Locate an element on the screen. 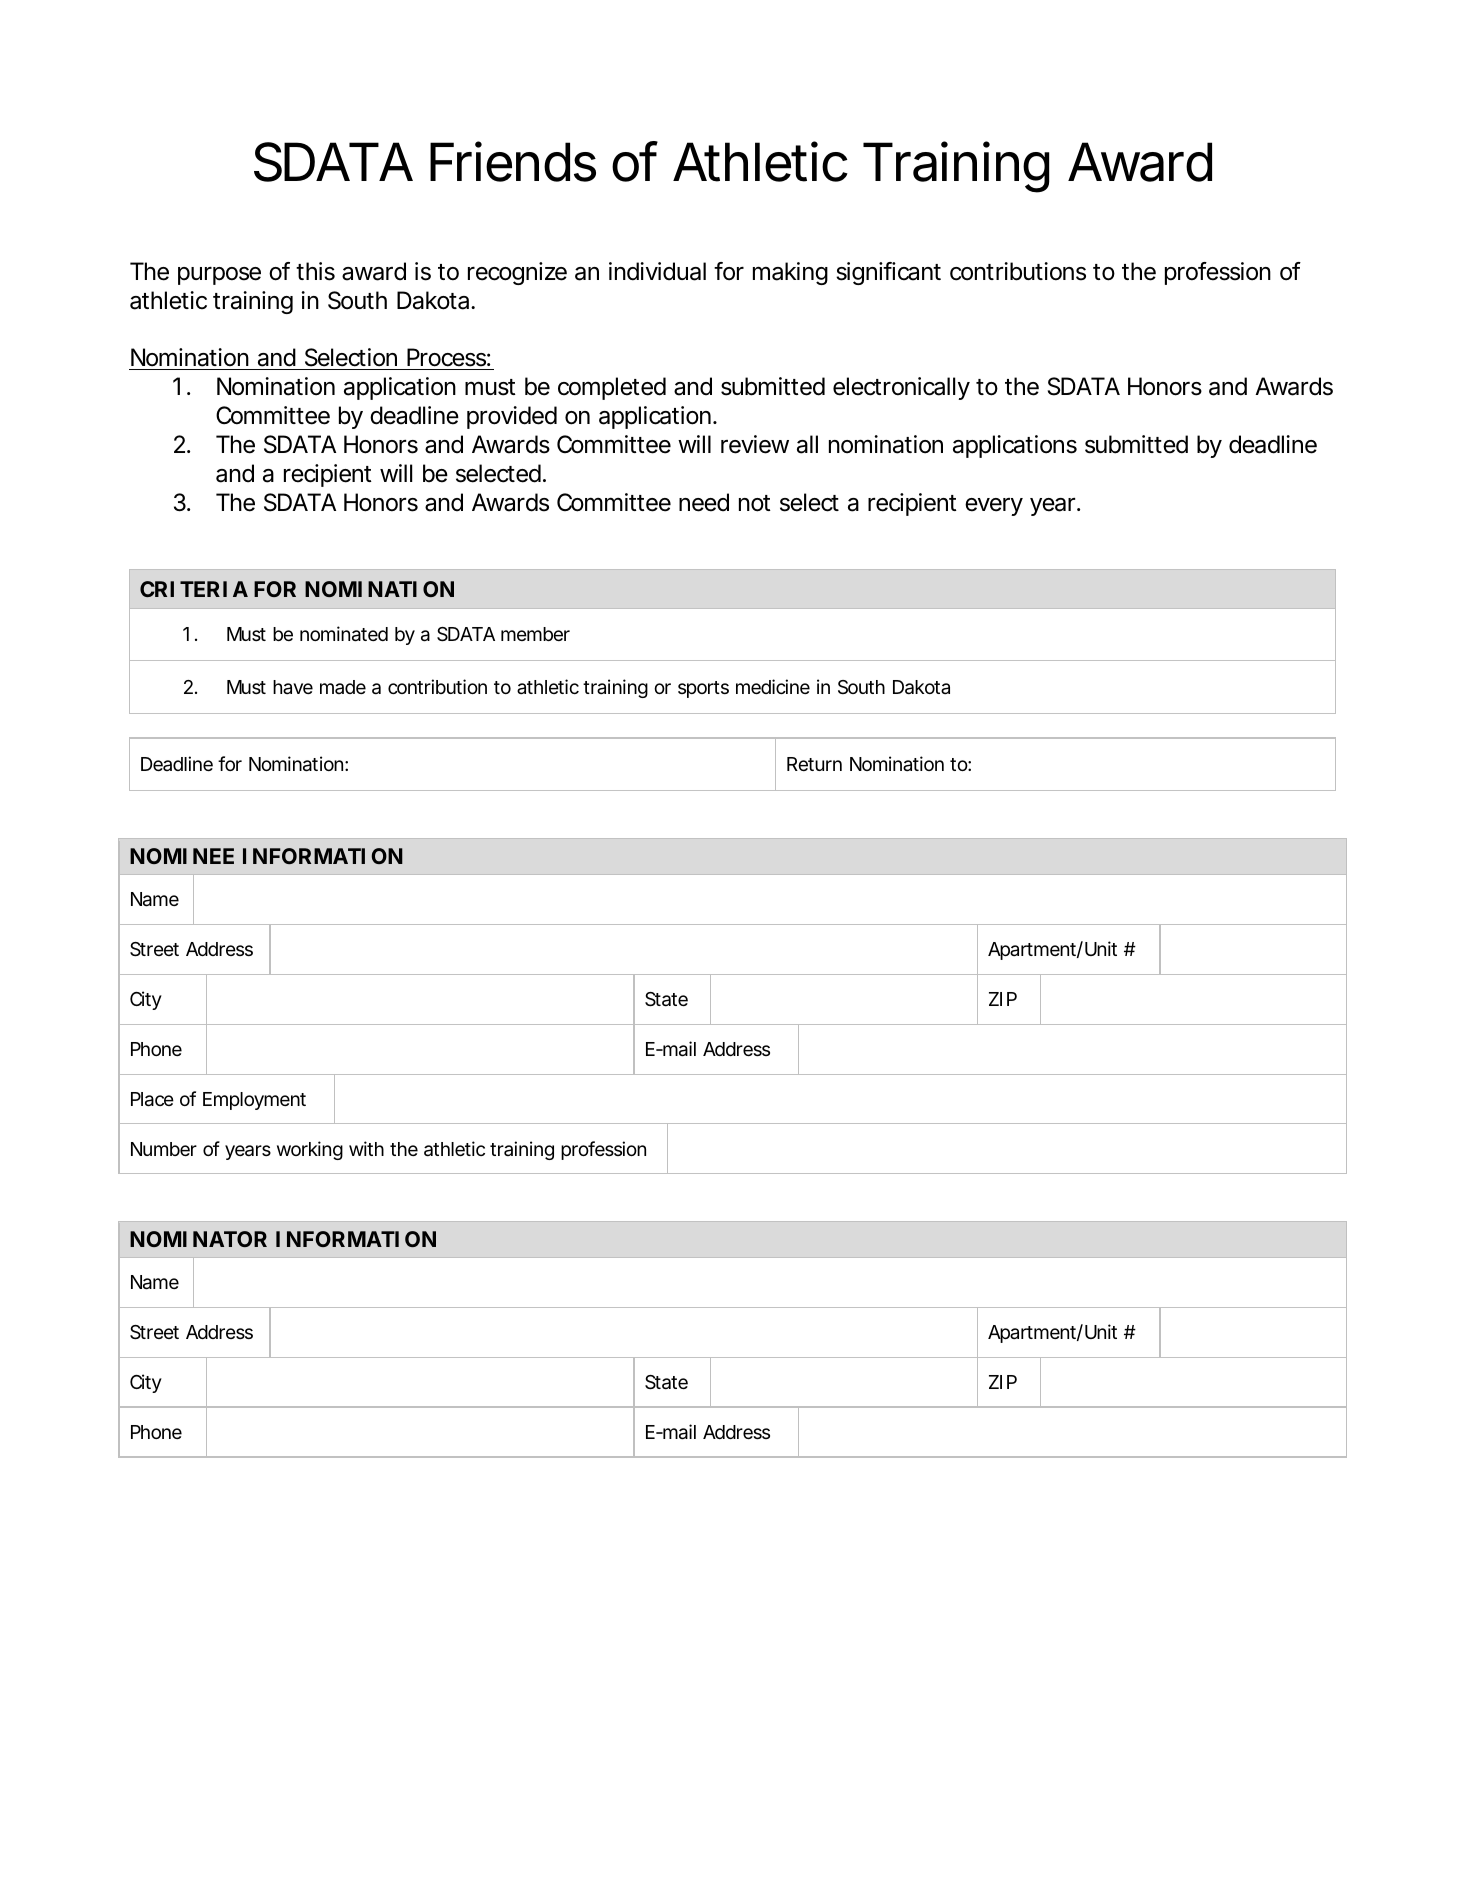 The width and height of the screenshot is (1465, 1896). Return is located at coordinates (814, 764).
